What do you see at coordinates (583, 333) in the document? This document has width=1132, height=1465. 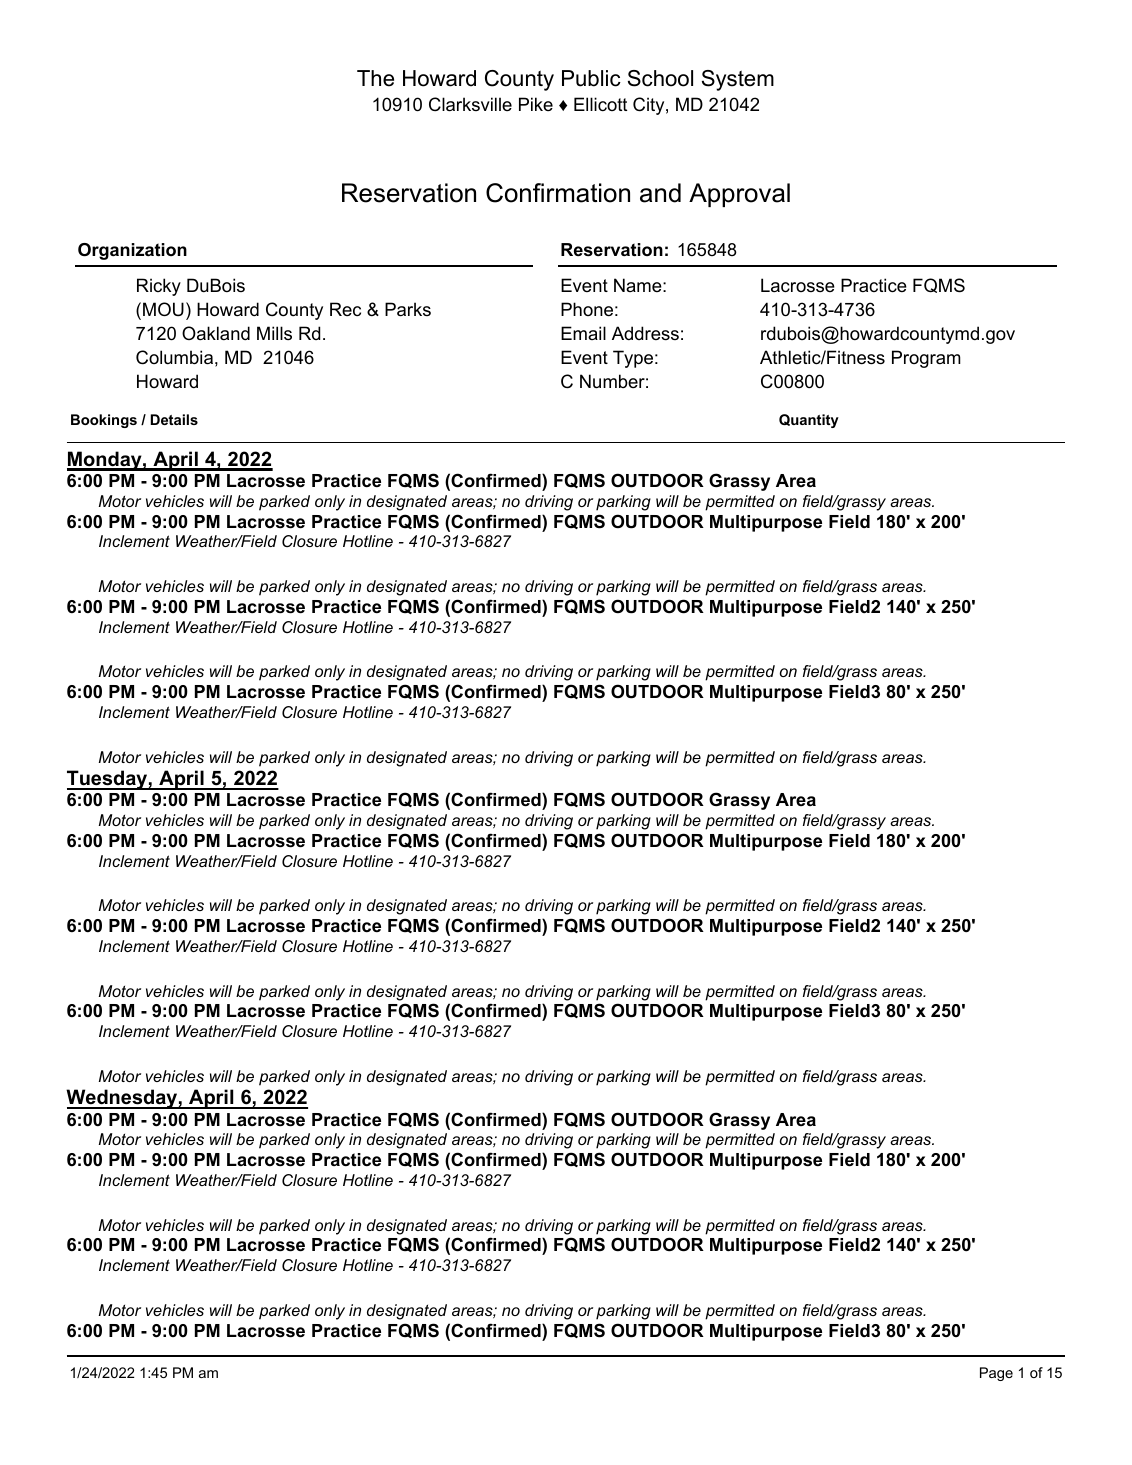 I see `Email` at bounding box center [583, 333].
